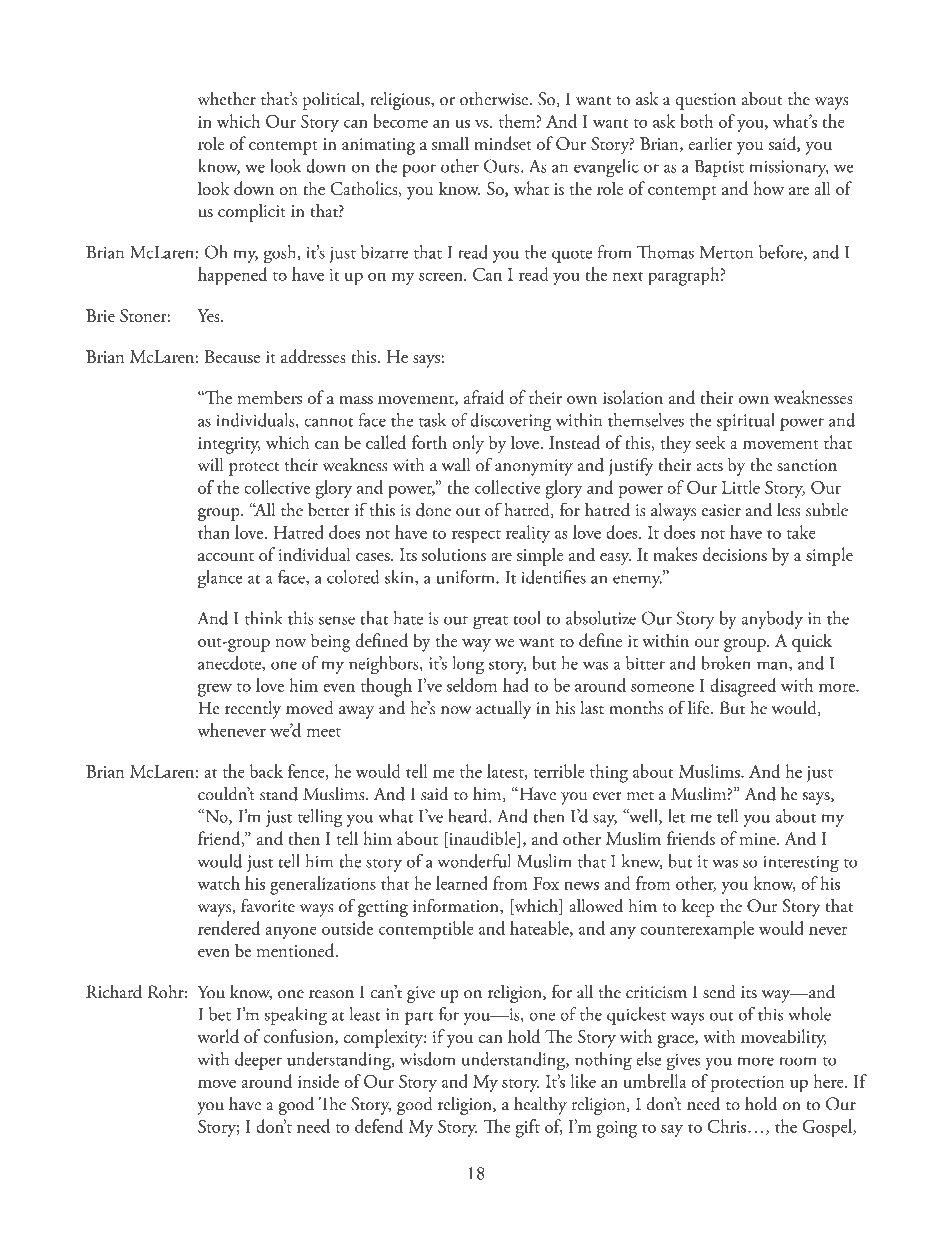 Image resolution: width=952 pixels, height=1233 pixels. What do you see at coordinates (759, 839) in the screenshot?
I see `mine` at bounding box center [759, 839].
